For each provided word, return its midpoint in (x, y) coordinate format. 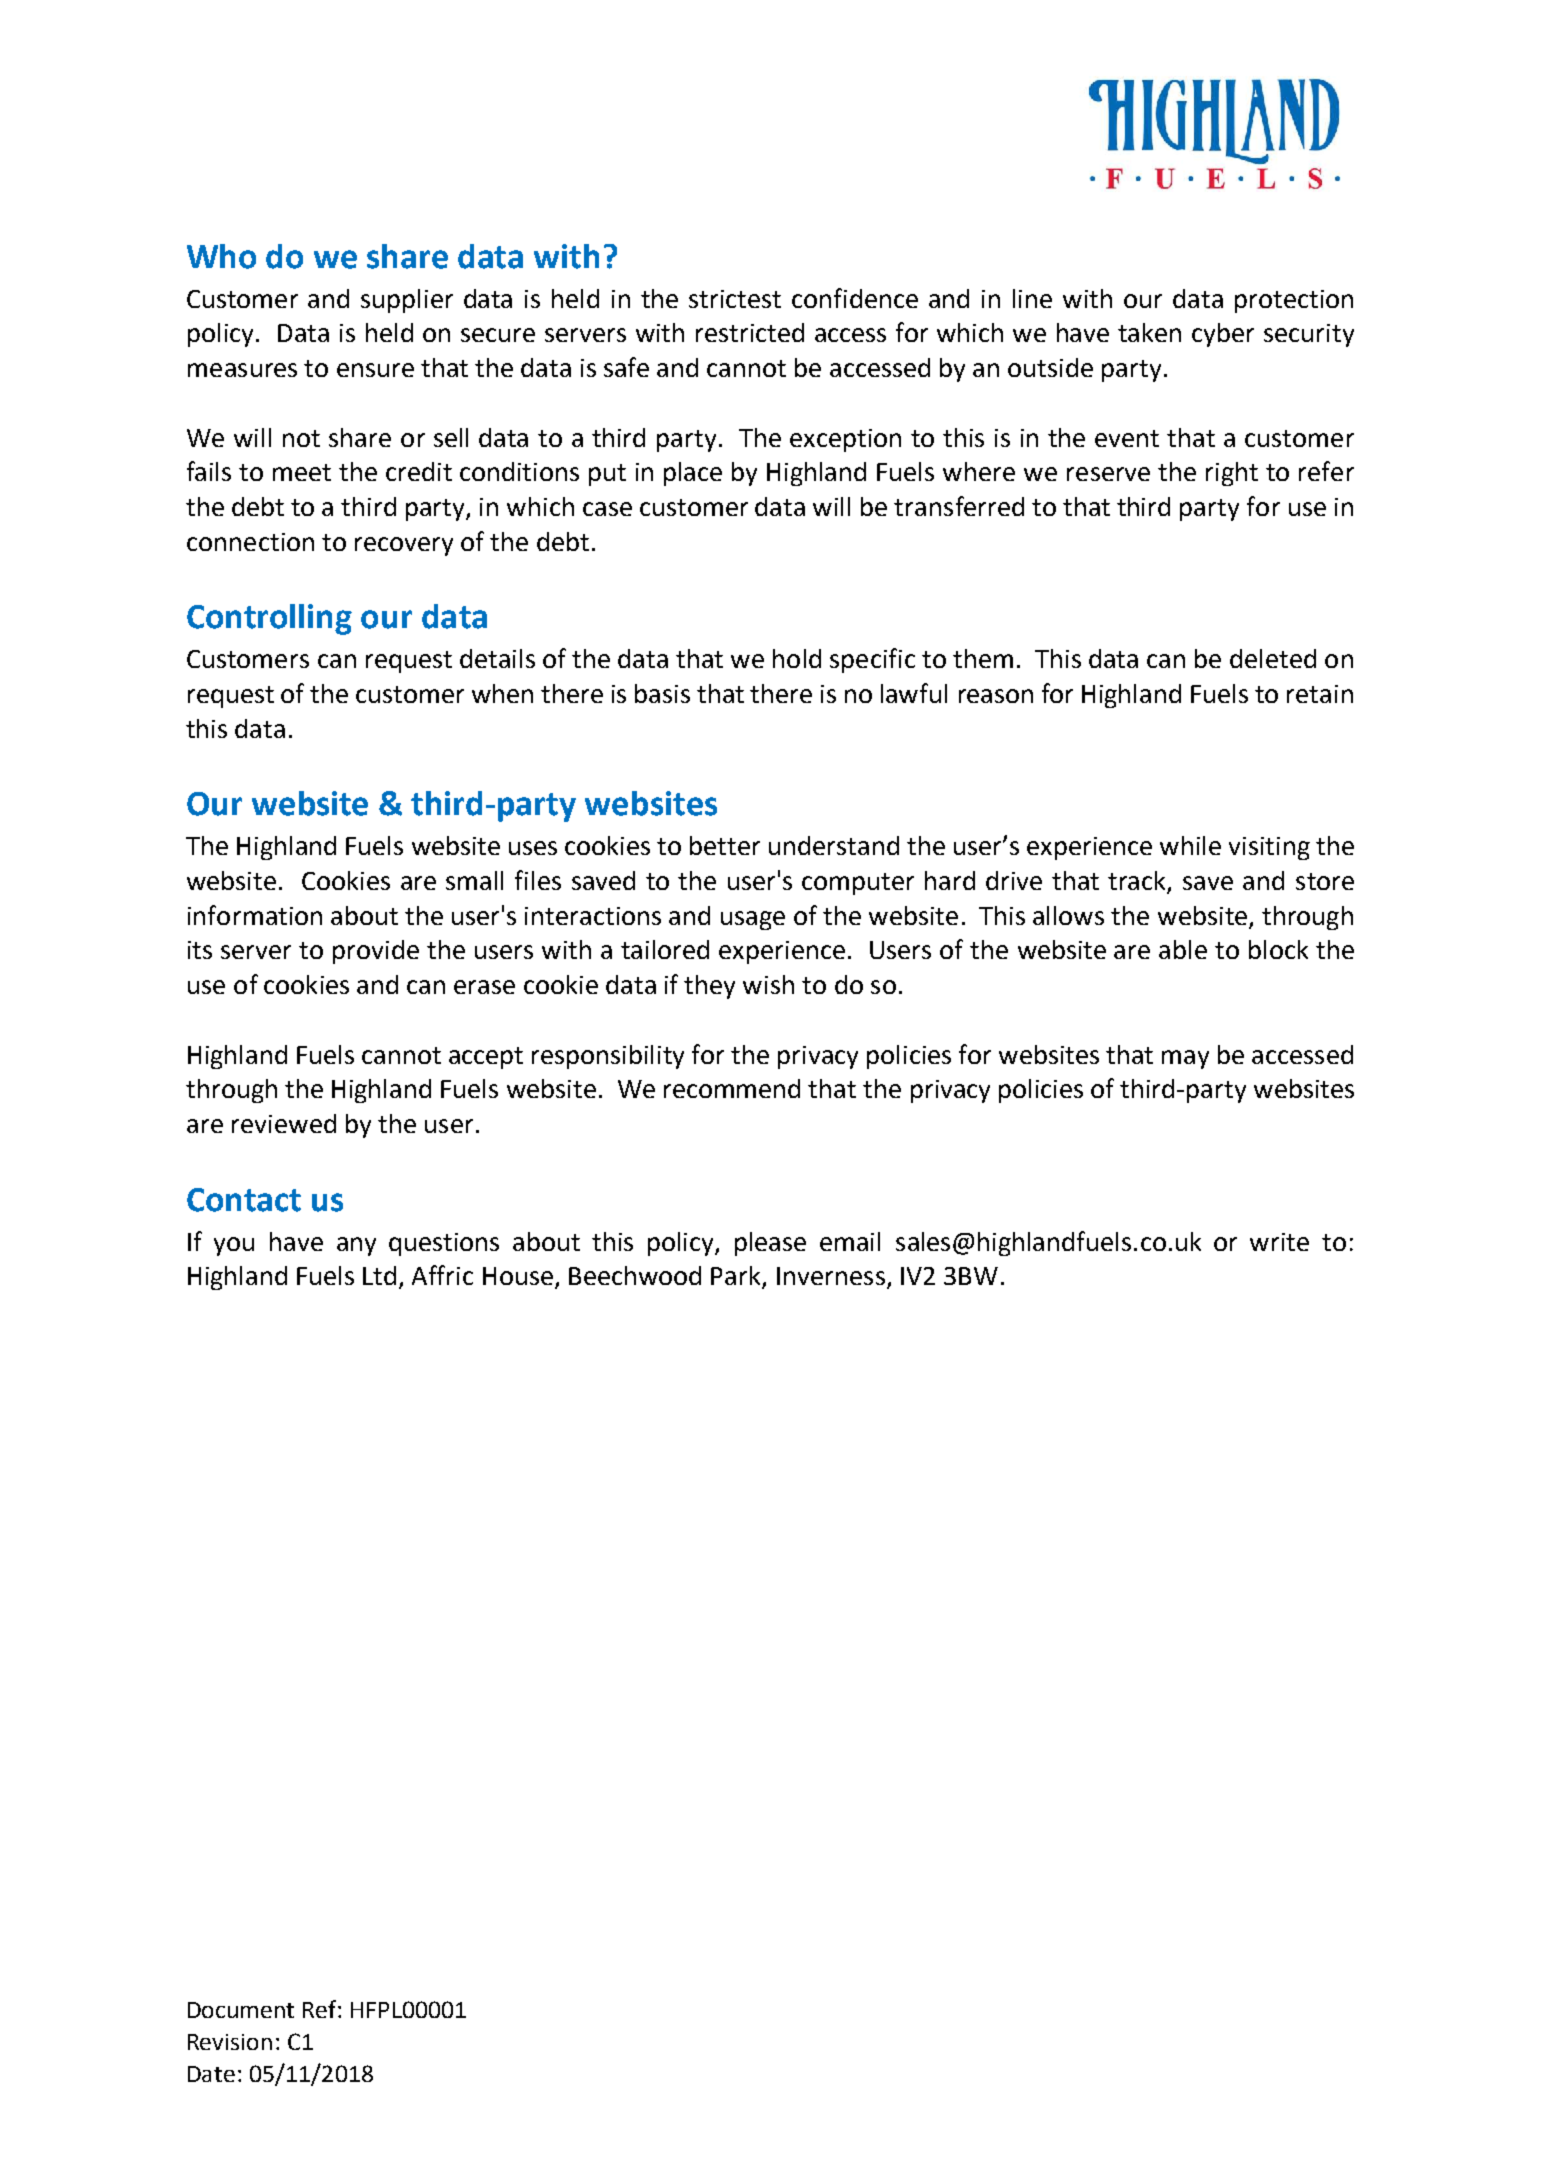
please (770, 1244)
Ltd (379, 1275)
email (850, 1241)
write (1279, 1242)
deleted (1273, 658)
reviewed (284, 1123)
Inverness (831, 1276)
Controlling (269, 619)
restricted (750, 332)
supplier (407, 301)
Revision (230, 2042)
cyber (1223, 335)
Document (241, 2010)
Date (211, 2074)
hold (797, 658)
